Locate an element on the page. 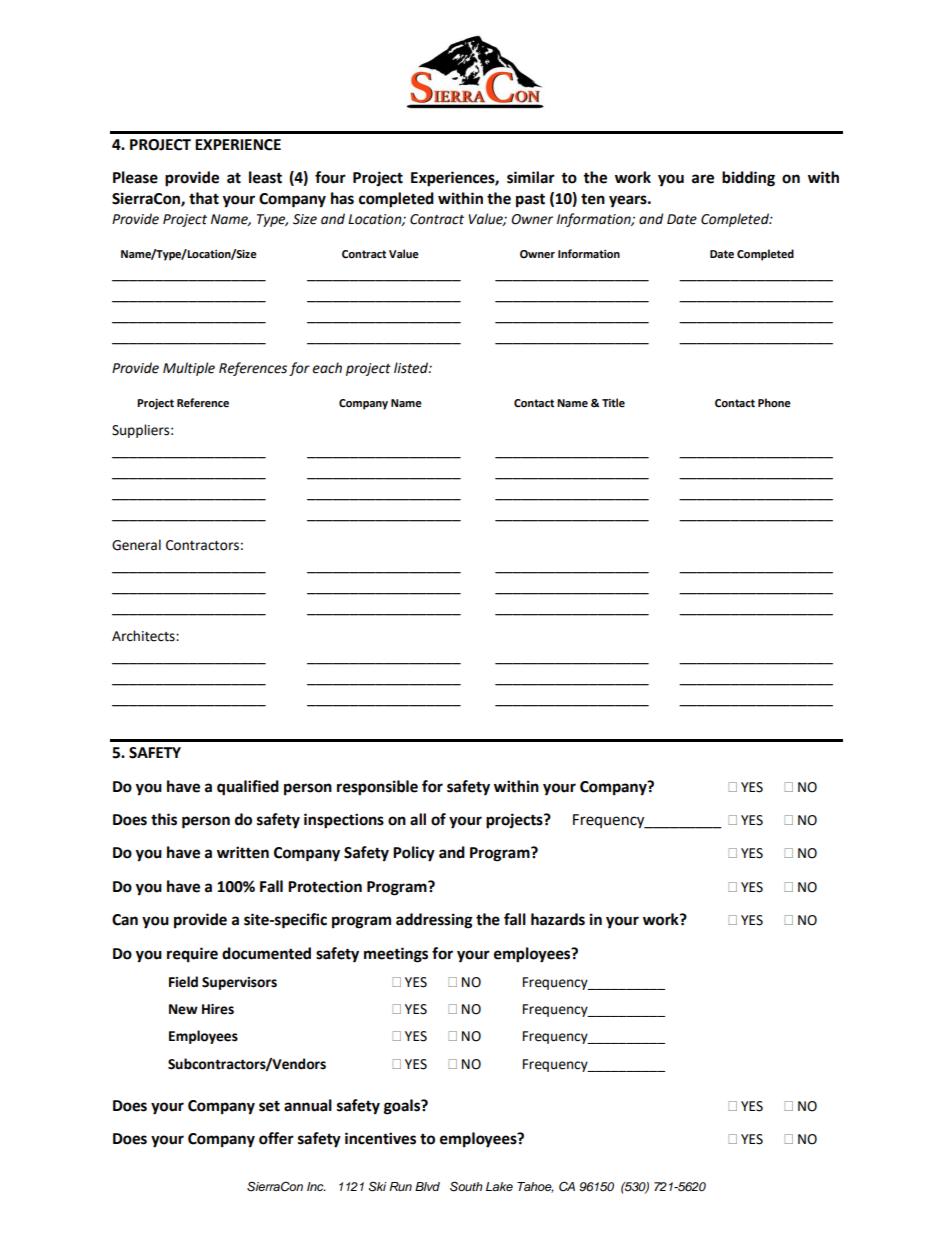  are is located at coordinates (703, 179).
